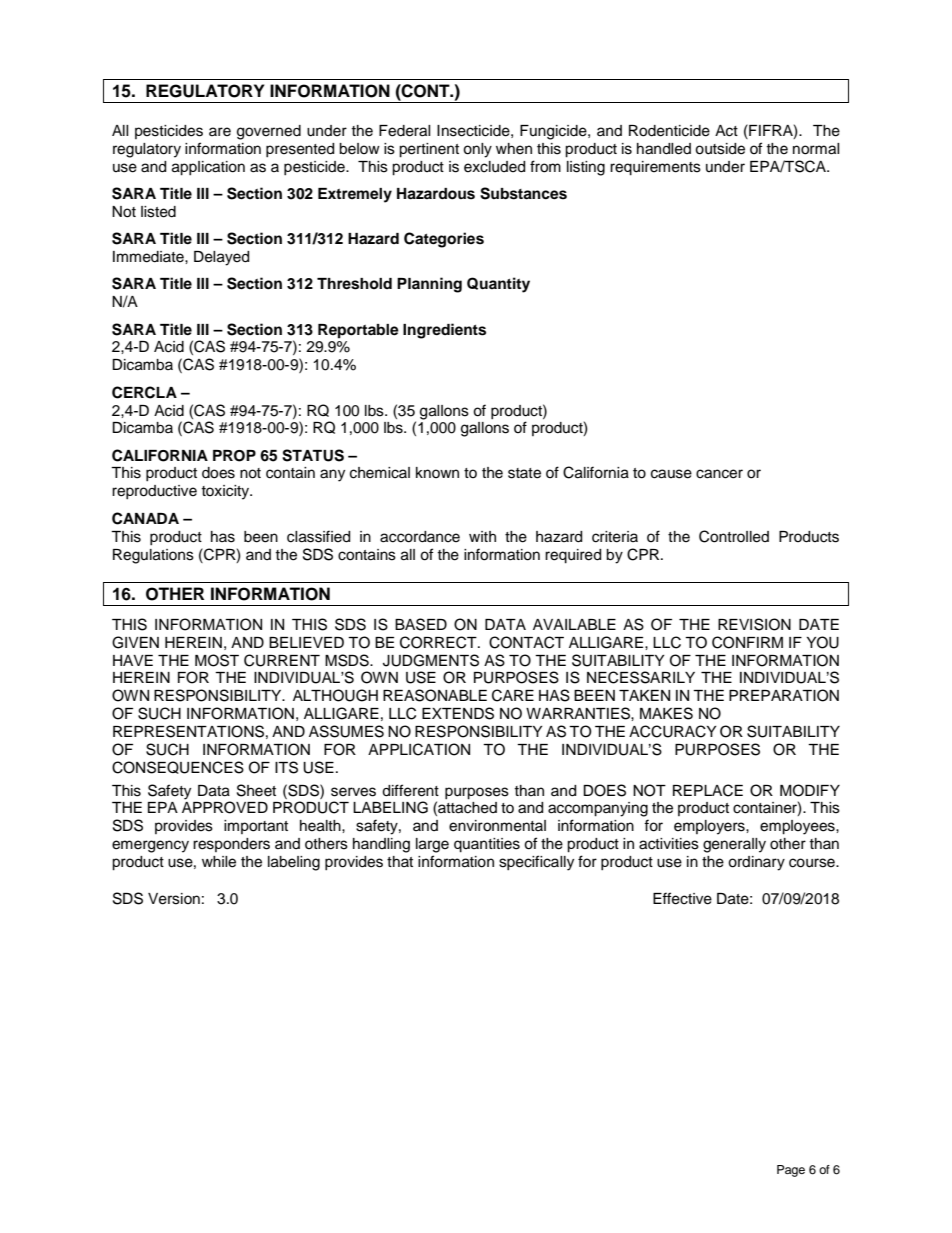  What do you see at coordinates (719, 474) in the screenshot?
I see `cancer` at bounding box center [719, 474].
